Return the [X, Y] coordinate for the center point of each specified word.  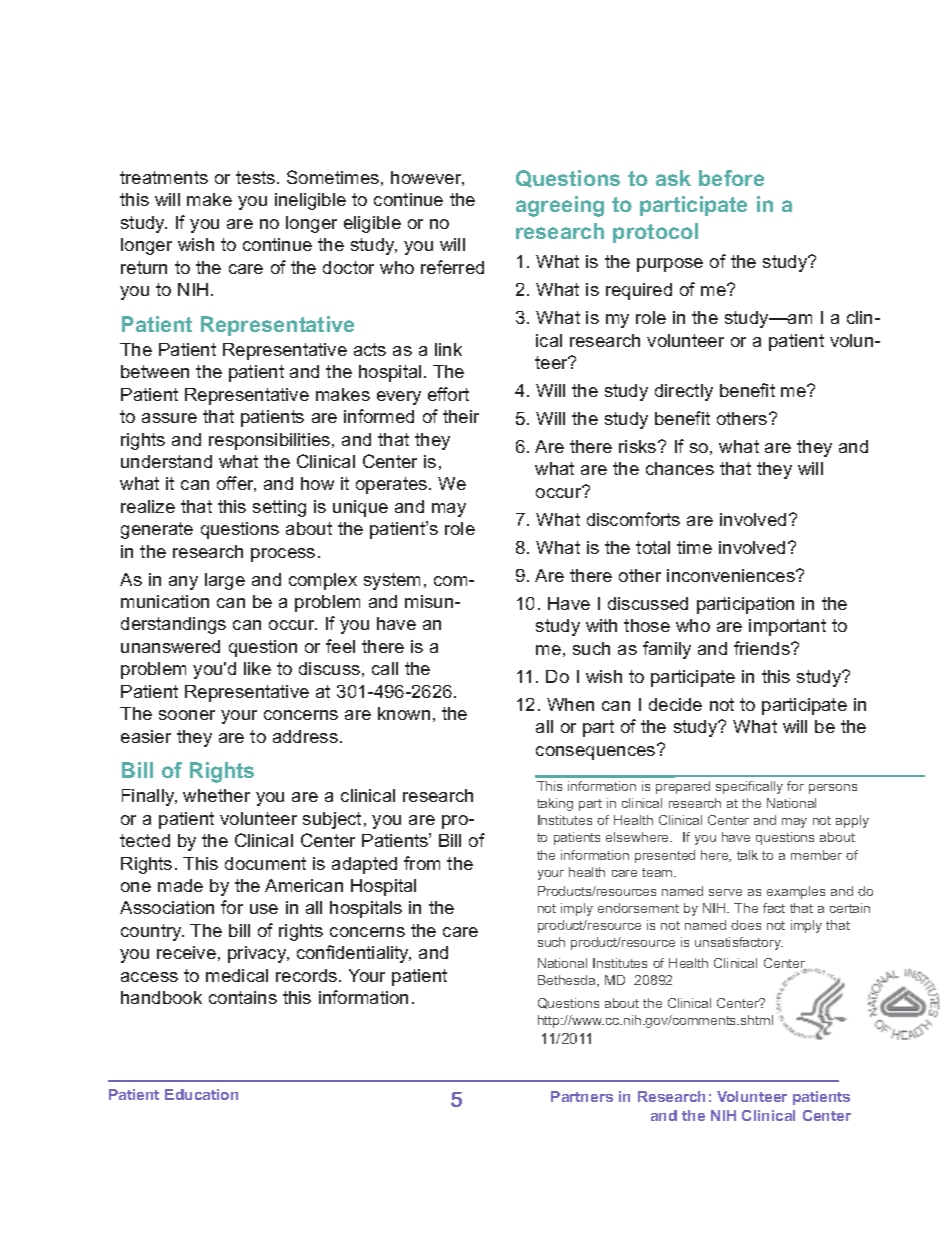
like [257, 668]
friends [763, 648]
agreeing [560, 206]
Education [201, 1094]
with [601, 625]
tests [255, 177]
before [731, 178]
